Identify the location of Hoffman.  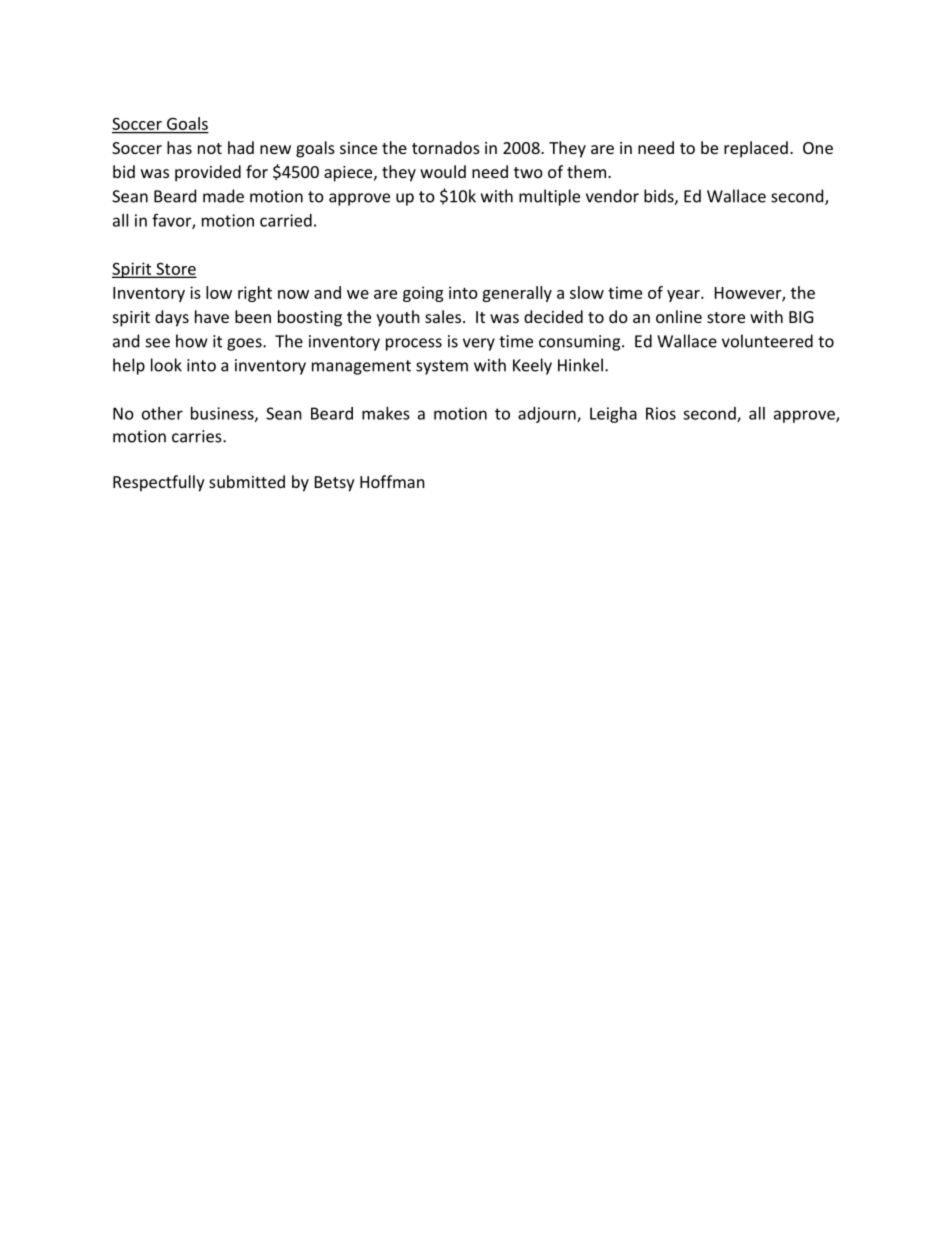
(392, 481).
